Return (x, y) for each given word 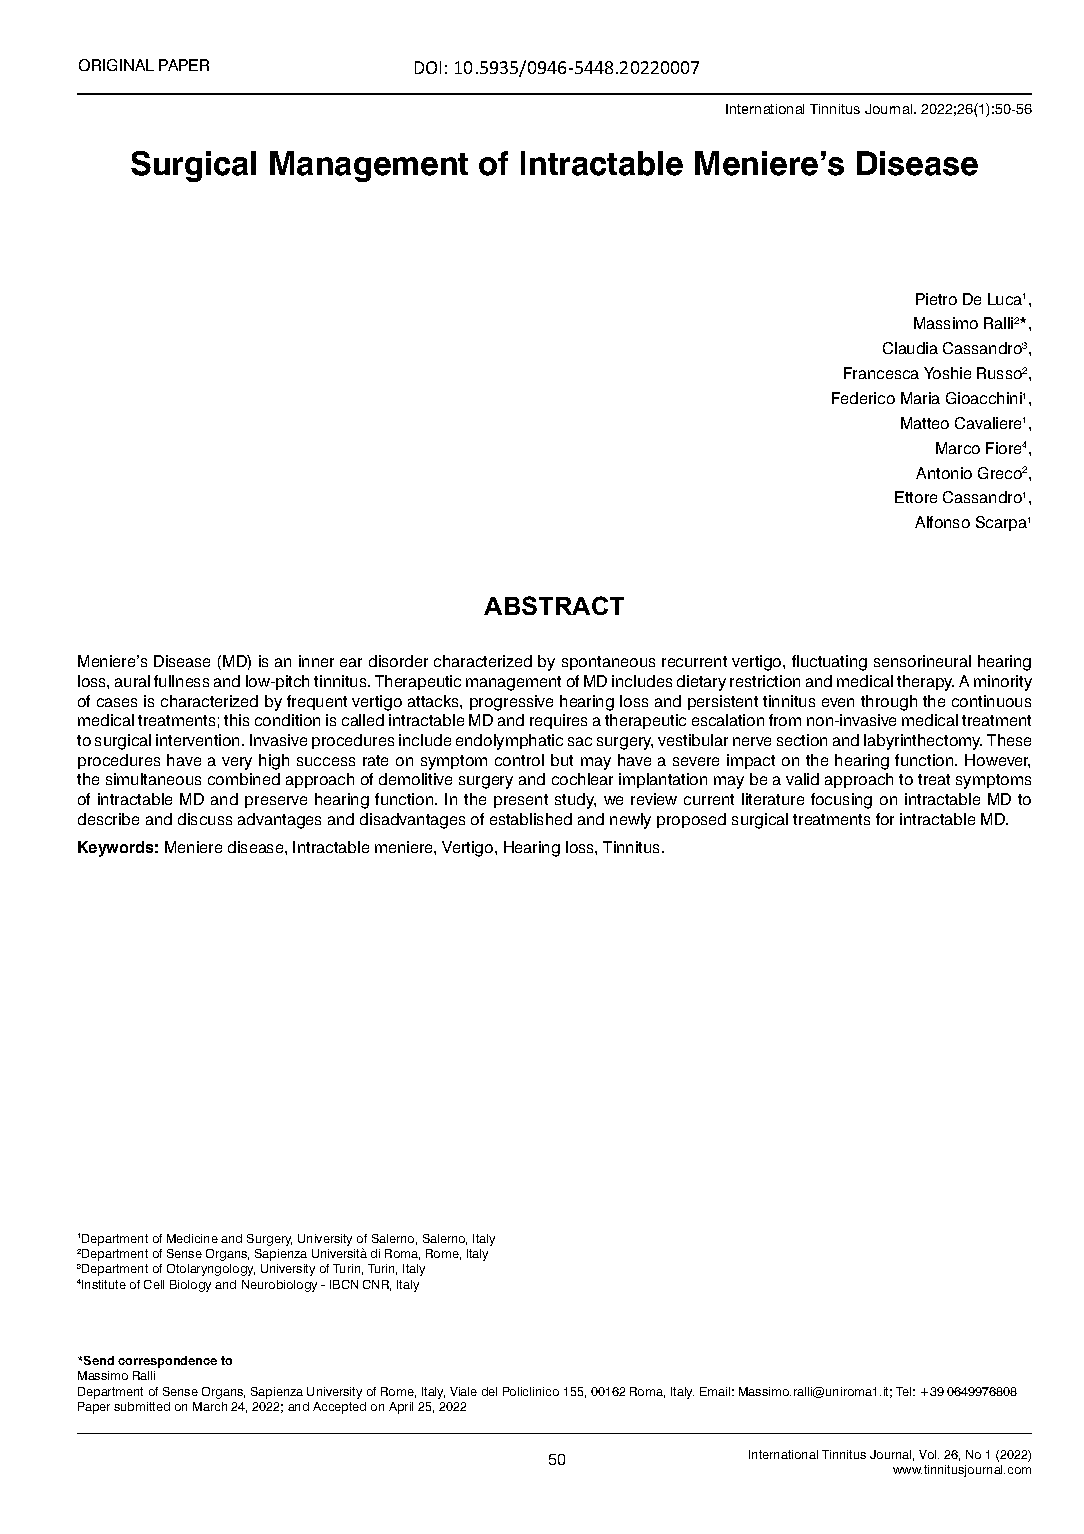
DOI (428, 67)
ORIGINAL (116, 65)
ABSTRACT (554, 605)
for (885, 819)
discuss (205, 819)
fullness (181, 681)
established (531, 819)
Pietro (936, 299)
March (210, 1406)
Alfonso (942, 522)
